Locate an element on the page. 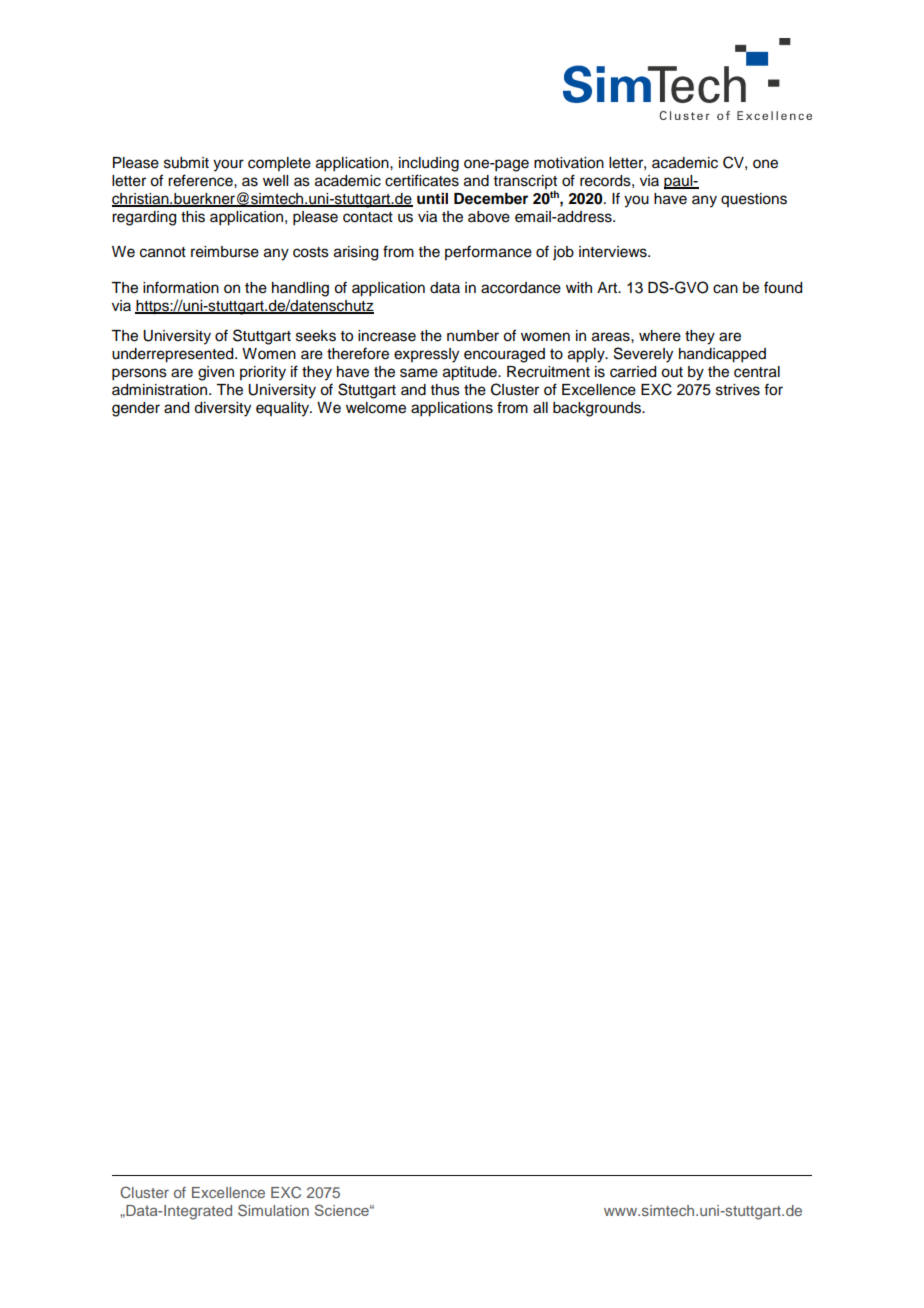 The image size is (924, 1308). welcome is located at coordinates (376, 408).
